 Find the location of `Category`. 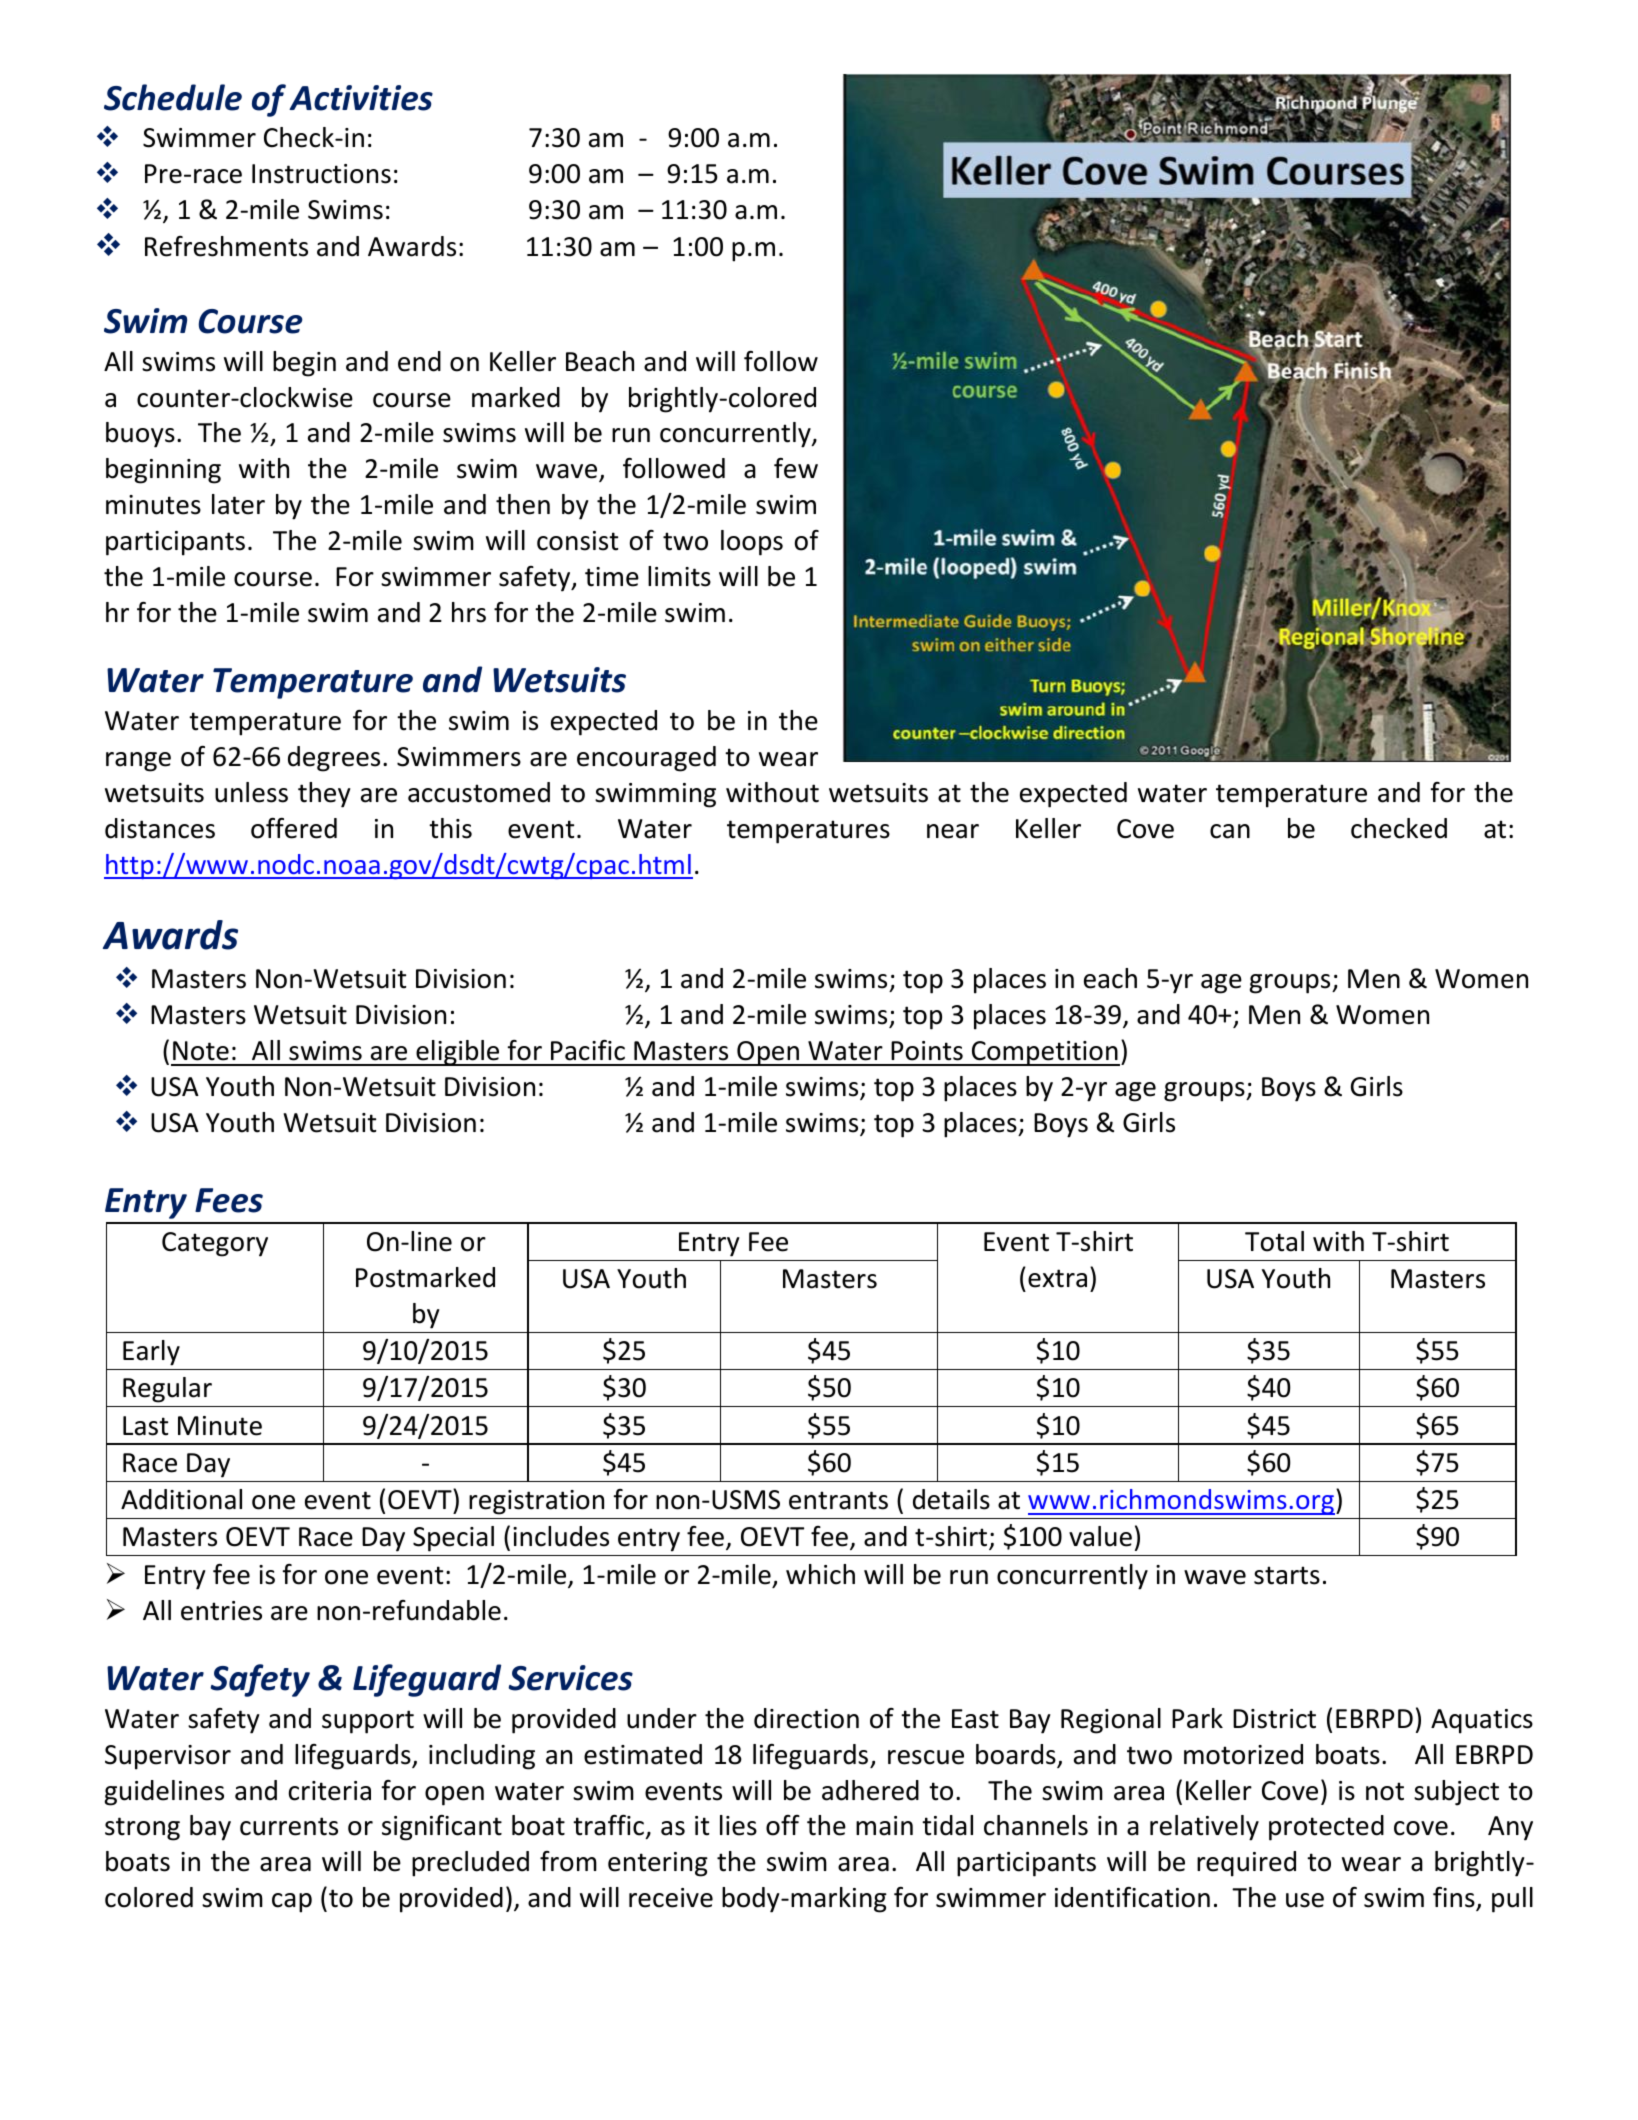

Category is located at coordinates (215, 1244).
